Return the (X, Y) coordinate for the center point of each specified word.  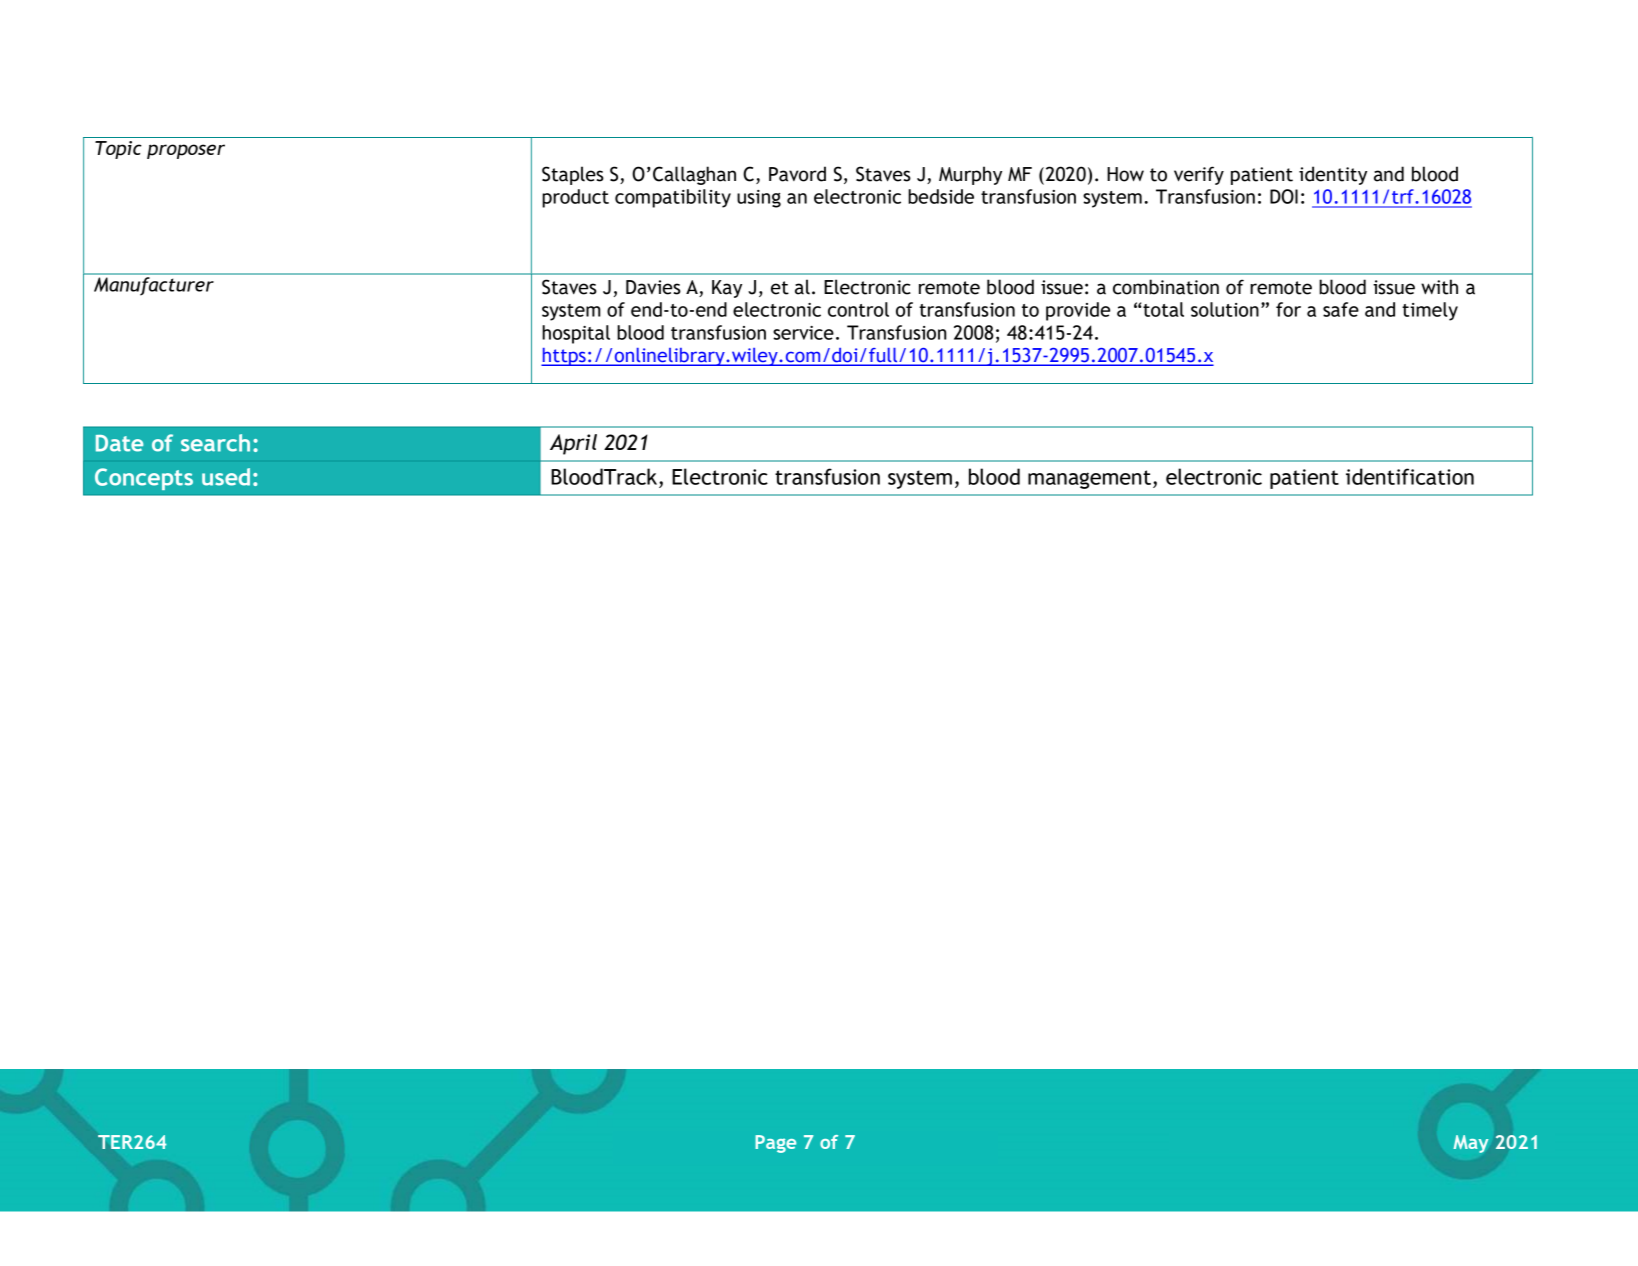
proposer (186, 151)
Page (775, 1144)
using (759, 199)
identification (1410, 476)
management (1089, 479)
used (226, 477)
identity (1333, 175)
